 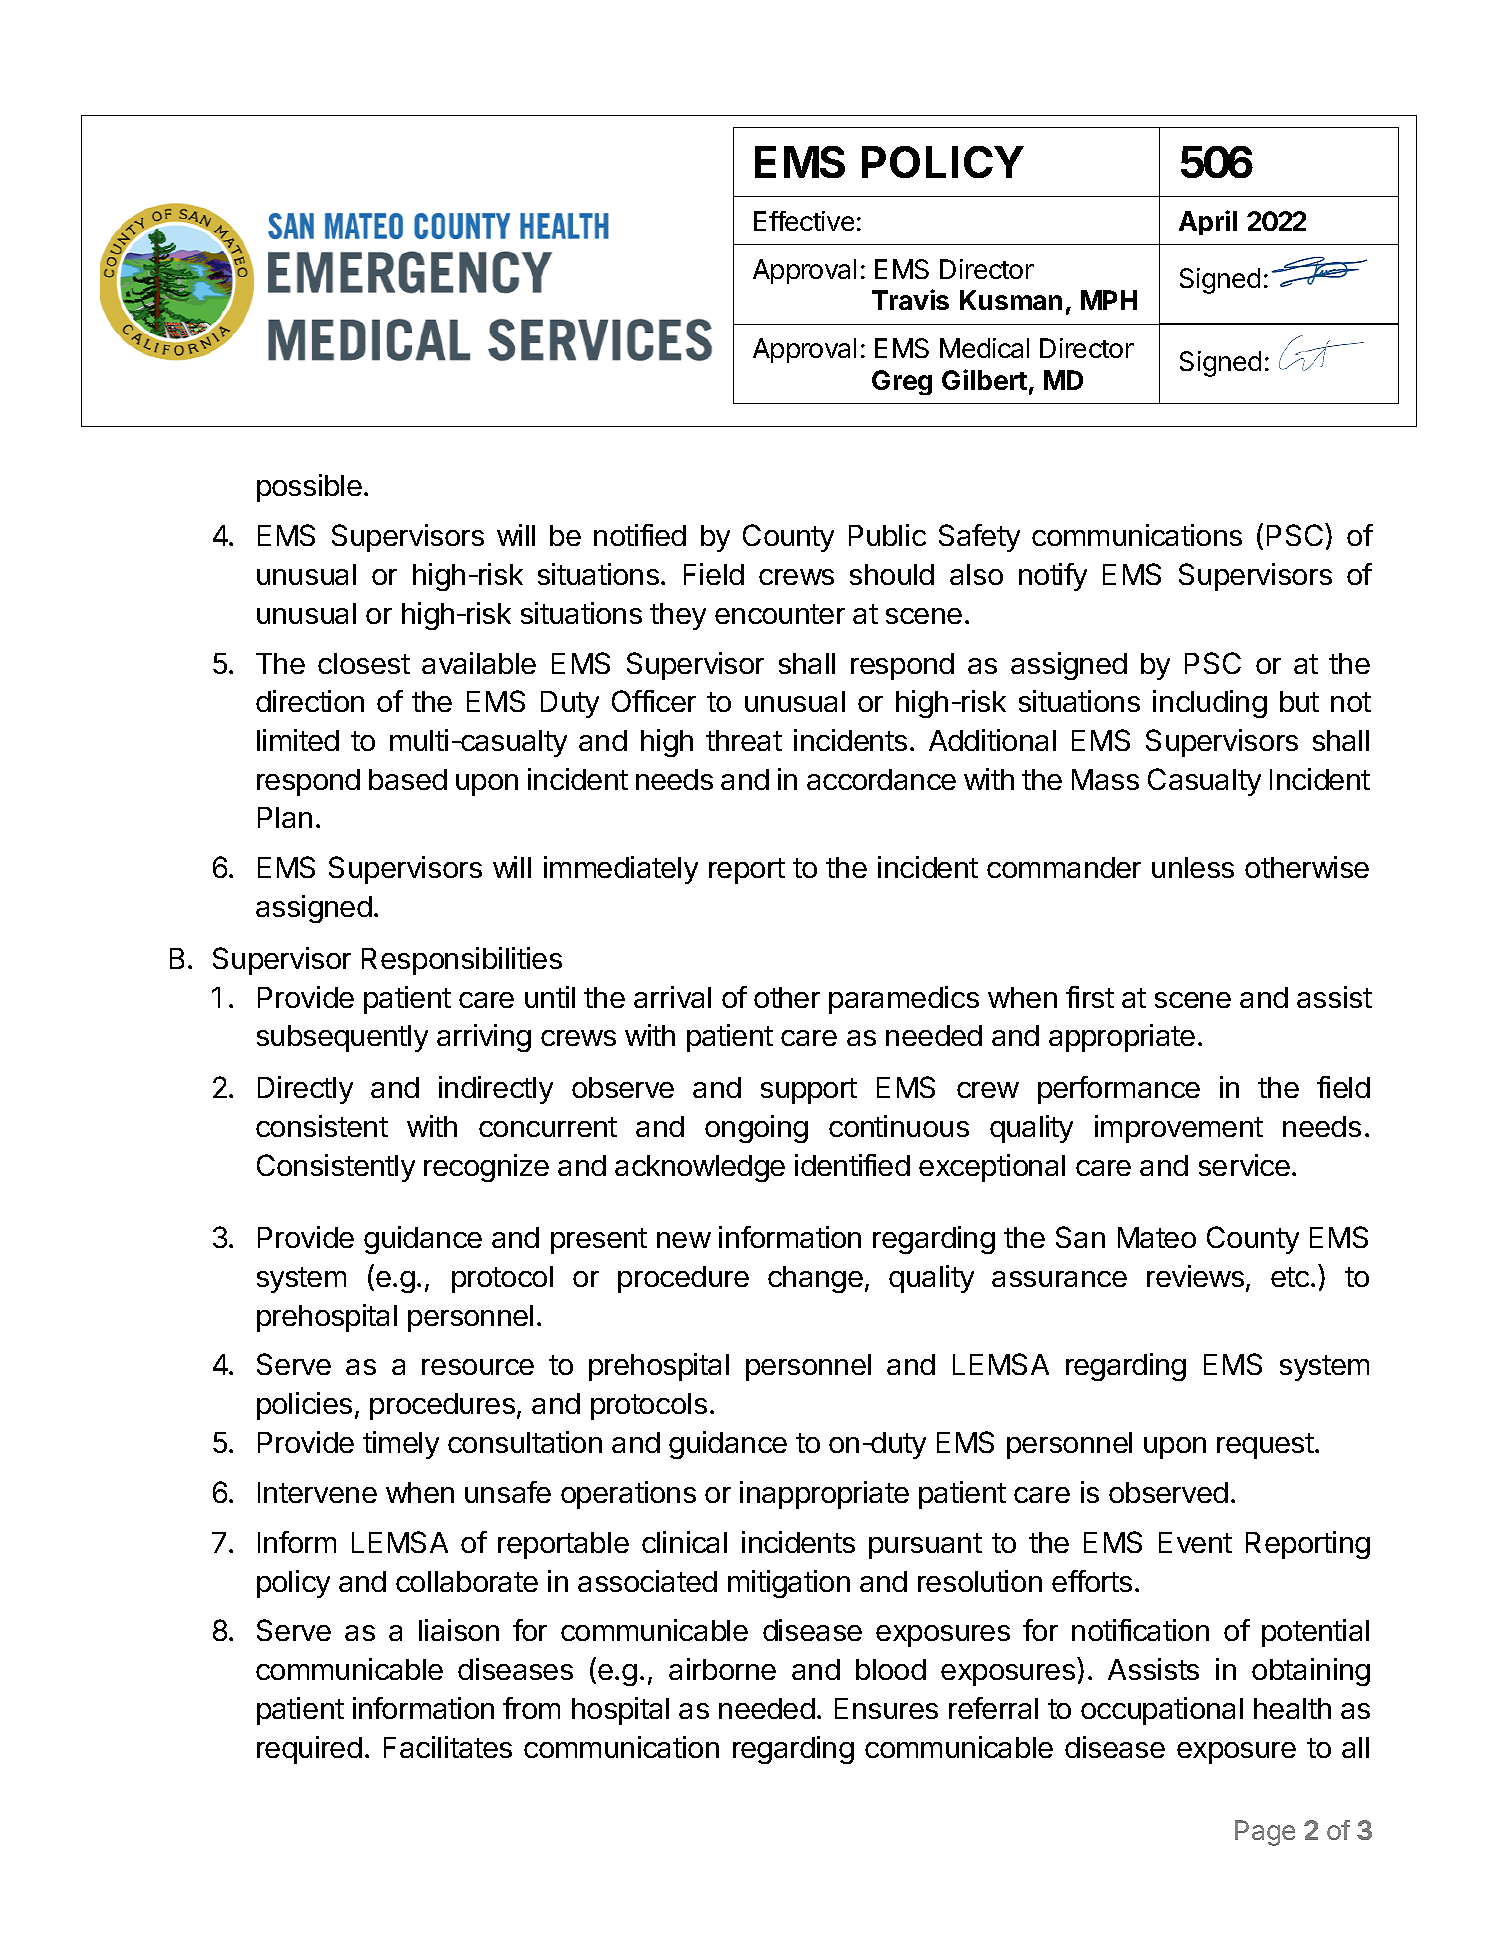 What do you see at coordinates (1265, 1446) in the screenshot?
I see `request` at bounding box center [1265, 1446].
